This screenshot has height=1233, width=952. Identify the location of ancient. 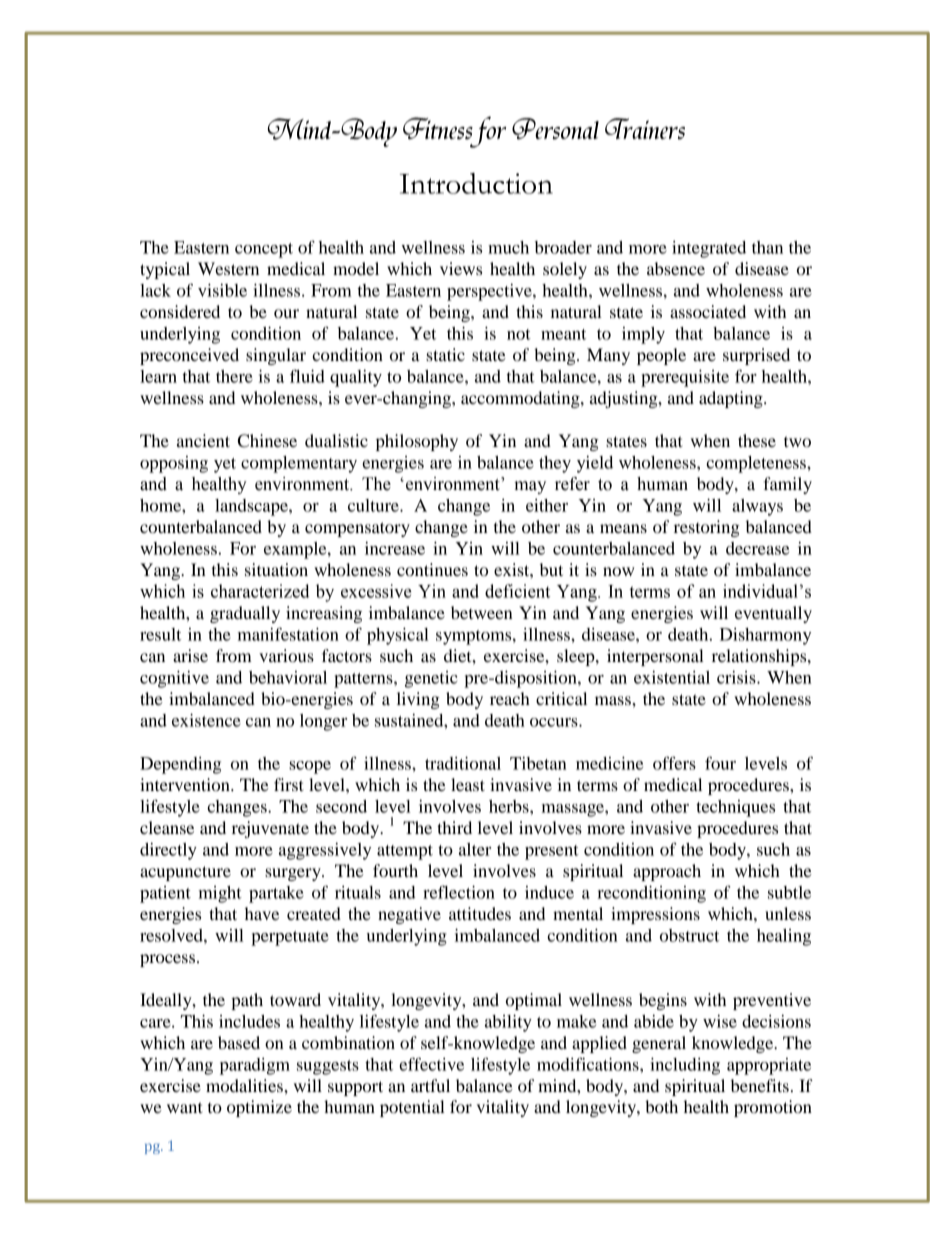
(203, 440).
